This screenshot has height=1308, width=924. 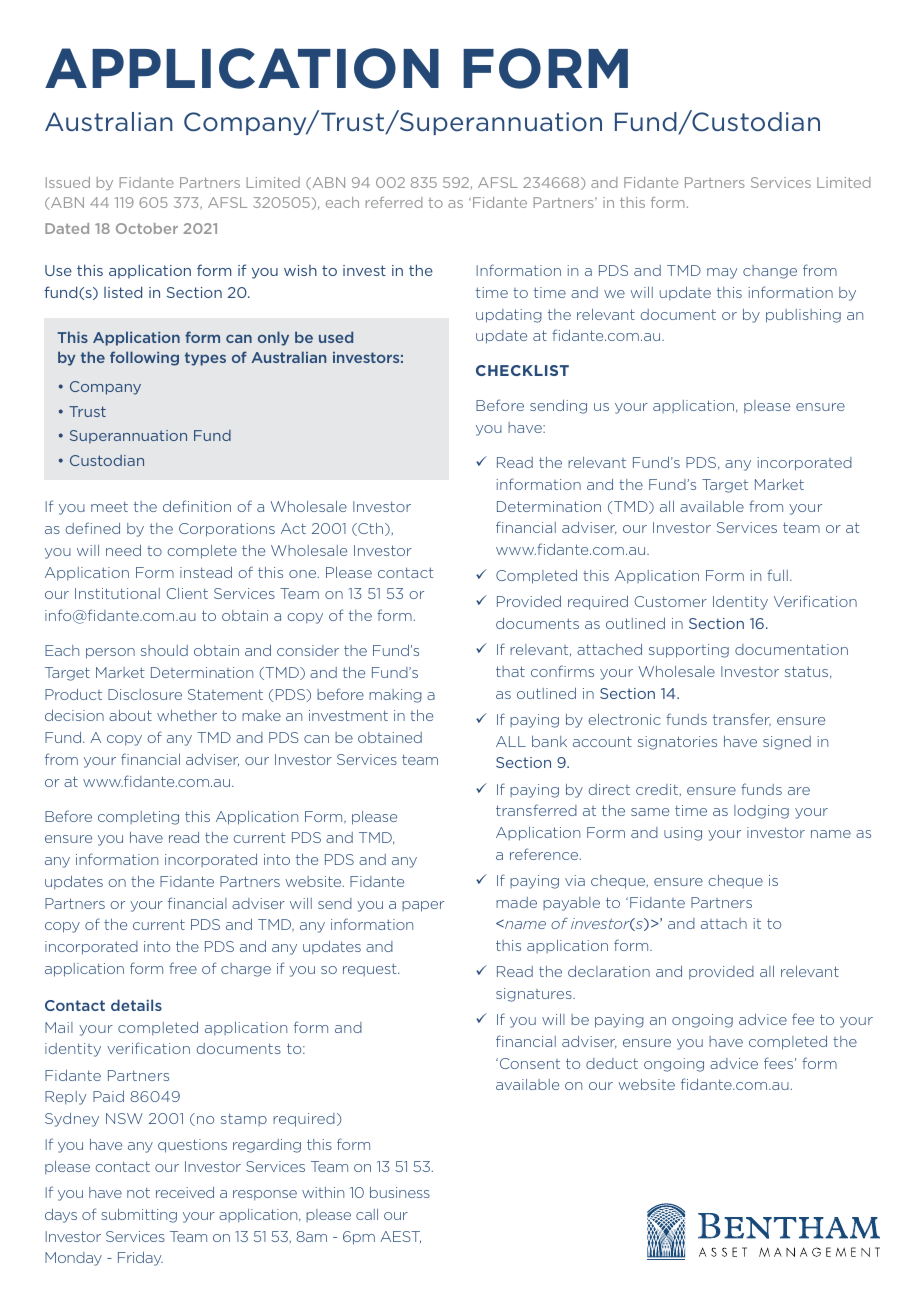 What do you see at coordinates (139, 1216) in the screenshot?
I see `submitting` at bounding box center [139, 1216].
